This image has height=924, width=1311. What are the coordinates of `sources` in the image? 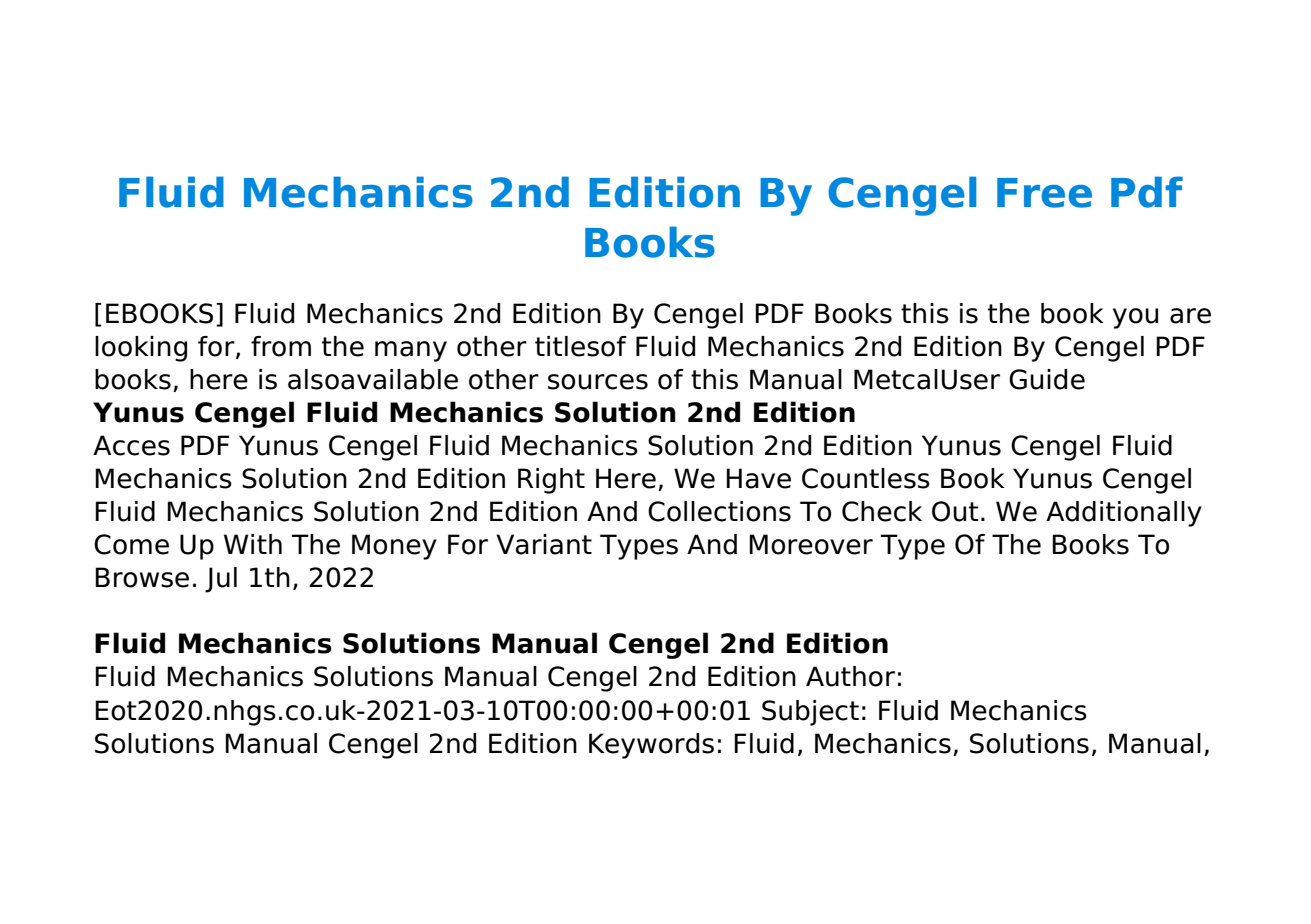 It's located at (598, 382).
